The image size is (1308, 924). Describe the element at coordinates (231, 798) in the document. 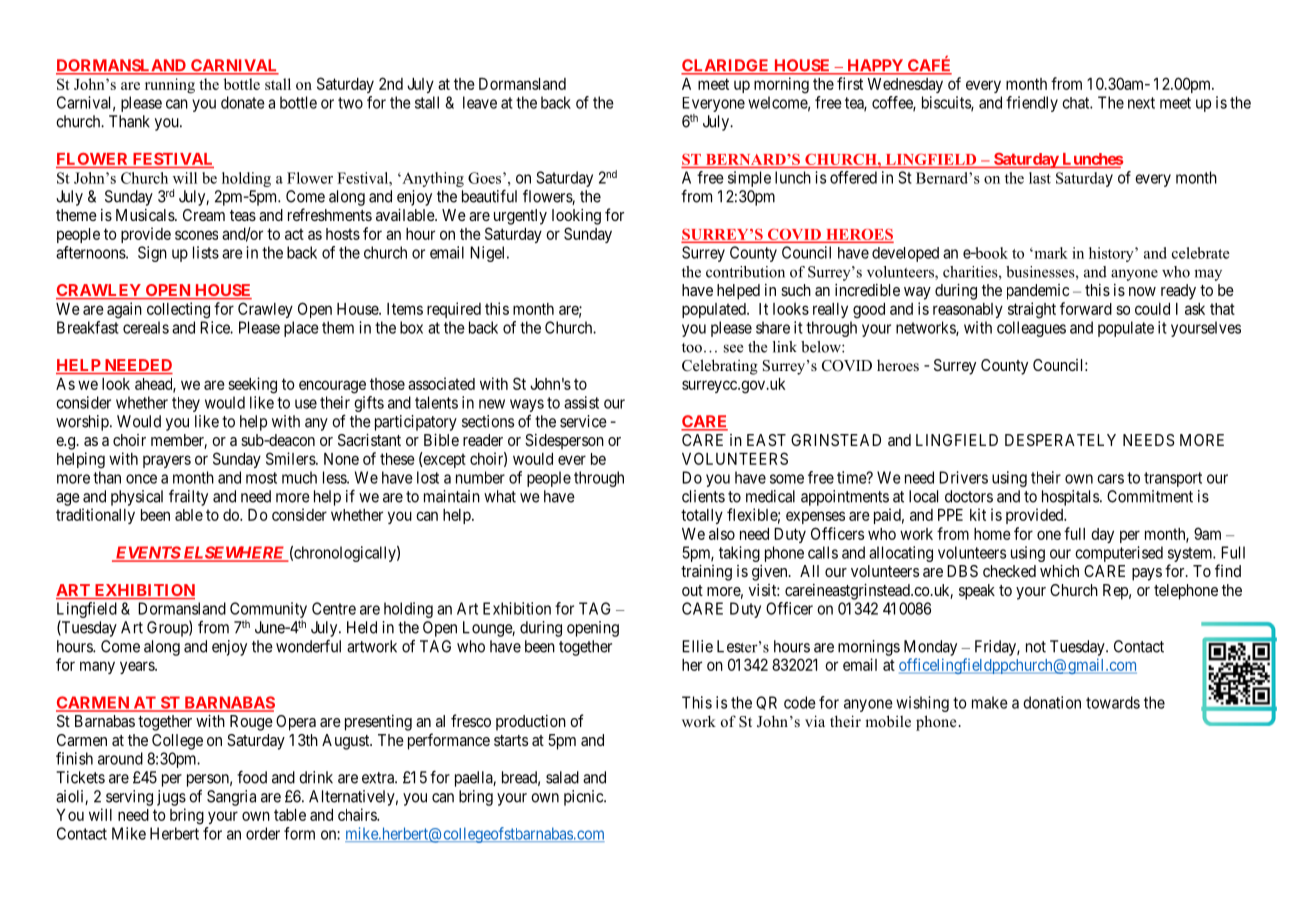

I see `Sangria` at that location.
